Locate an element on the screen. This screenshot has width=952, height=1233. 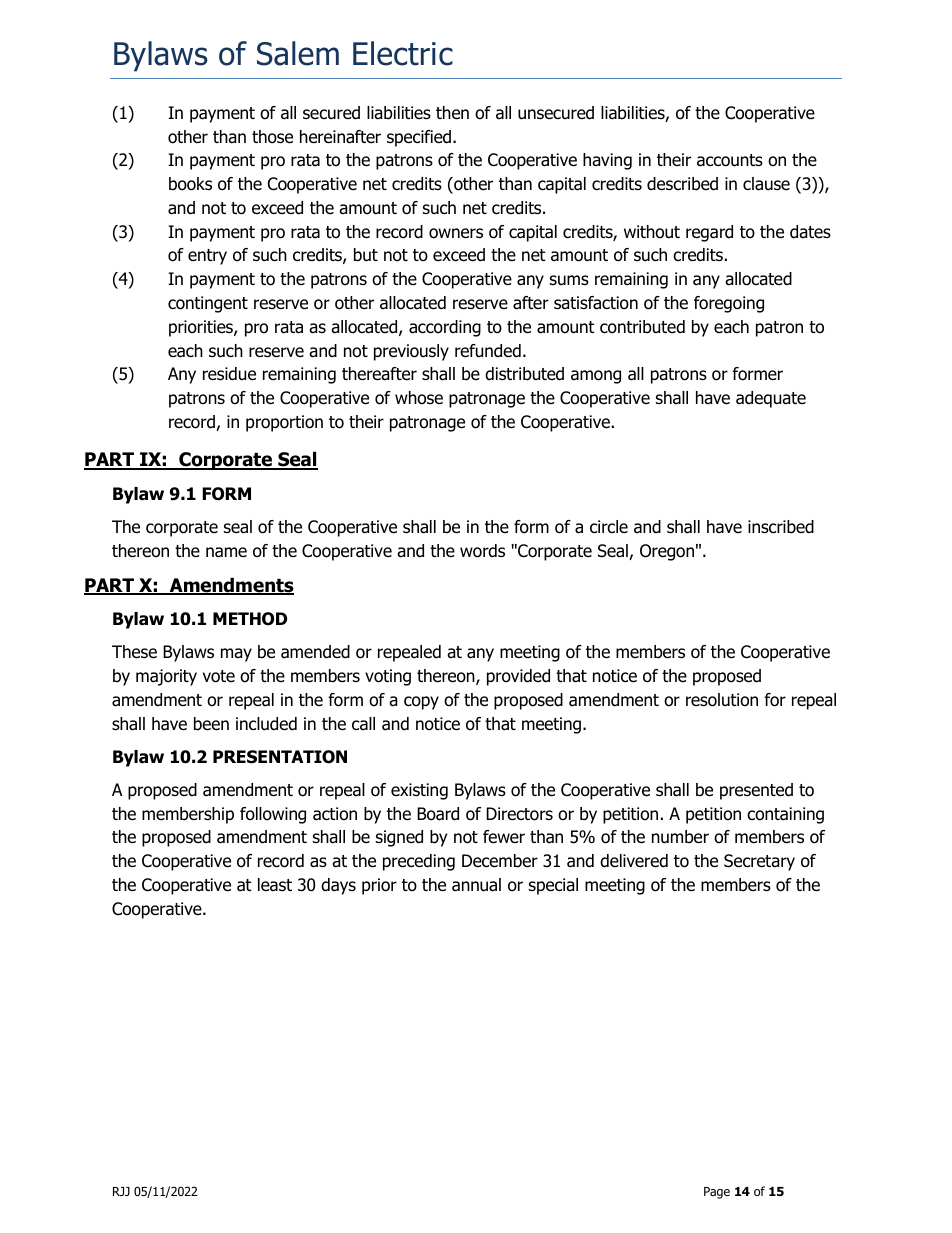
those is located at coordinates (272, 137).
